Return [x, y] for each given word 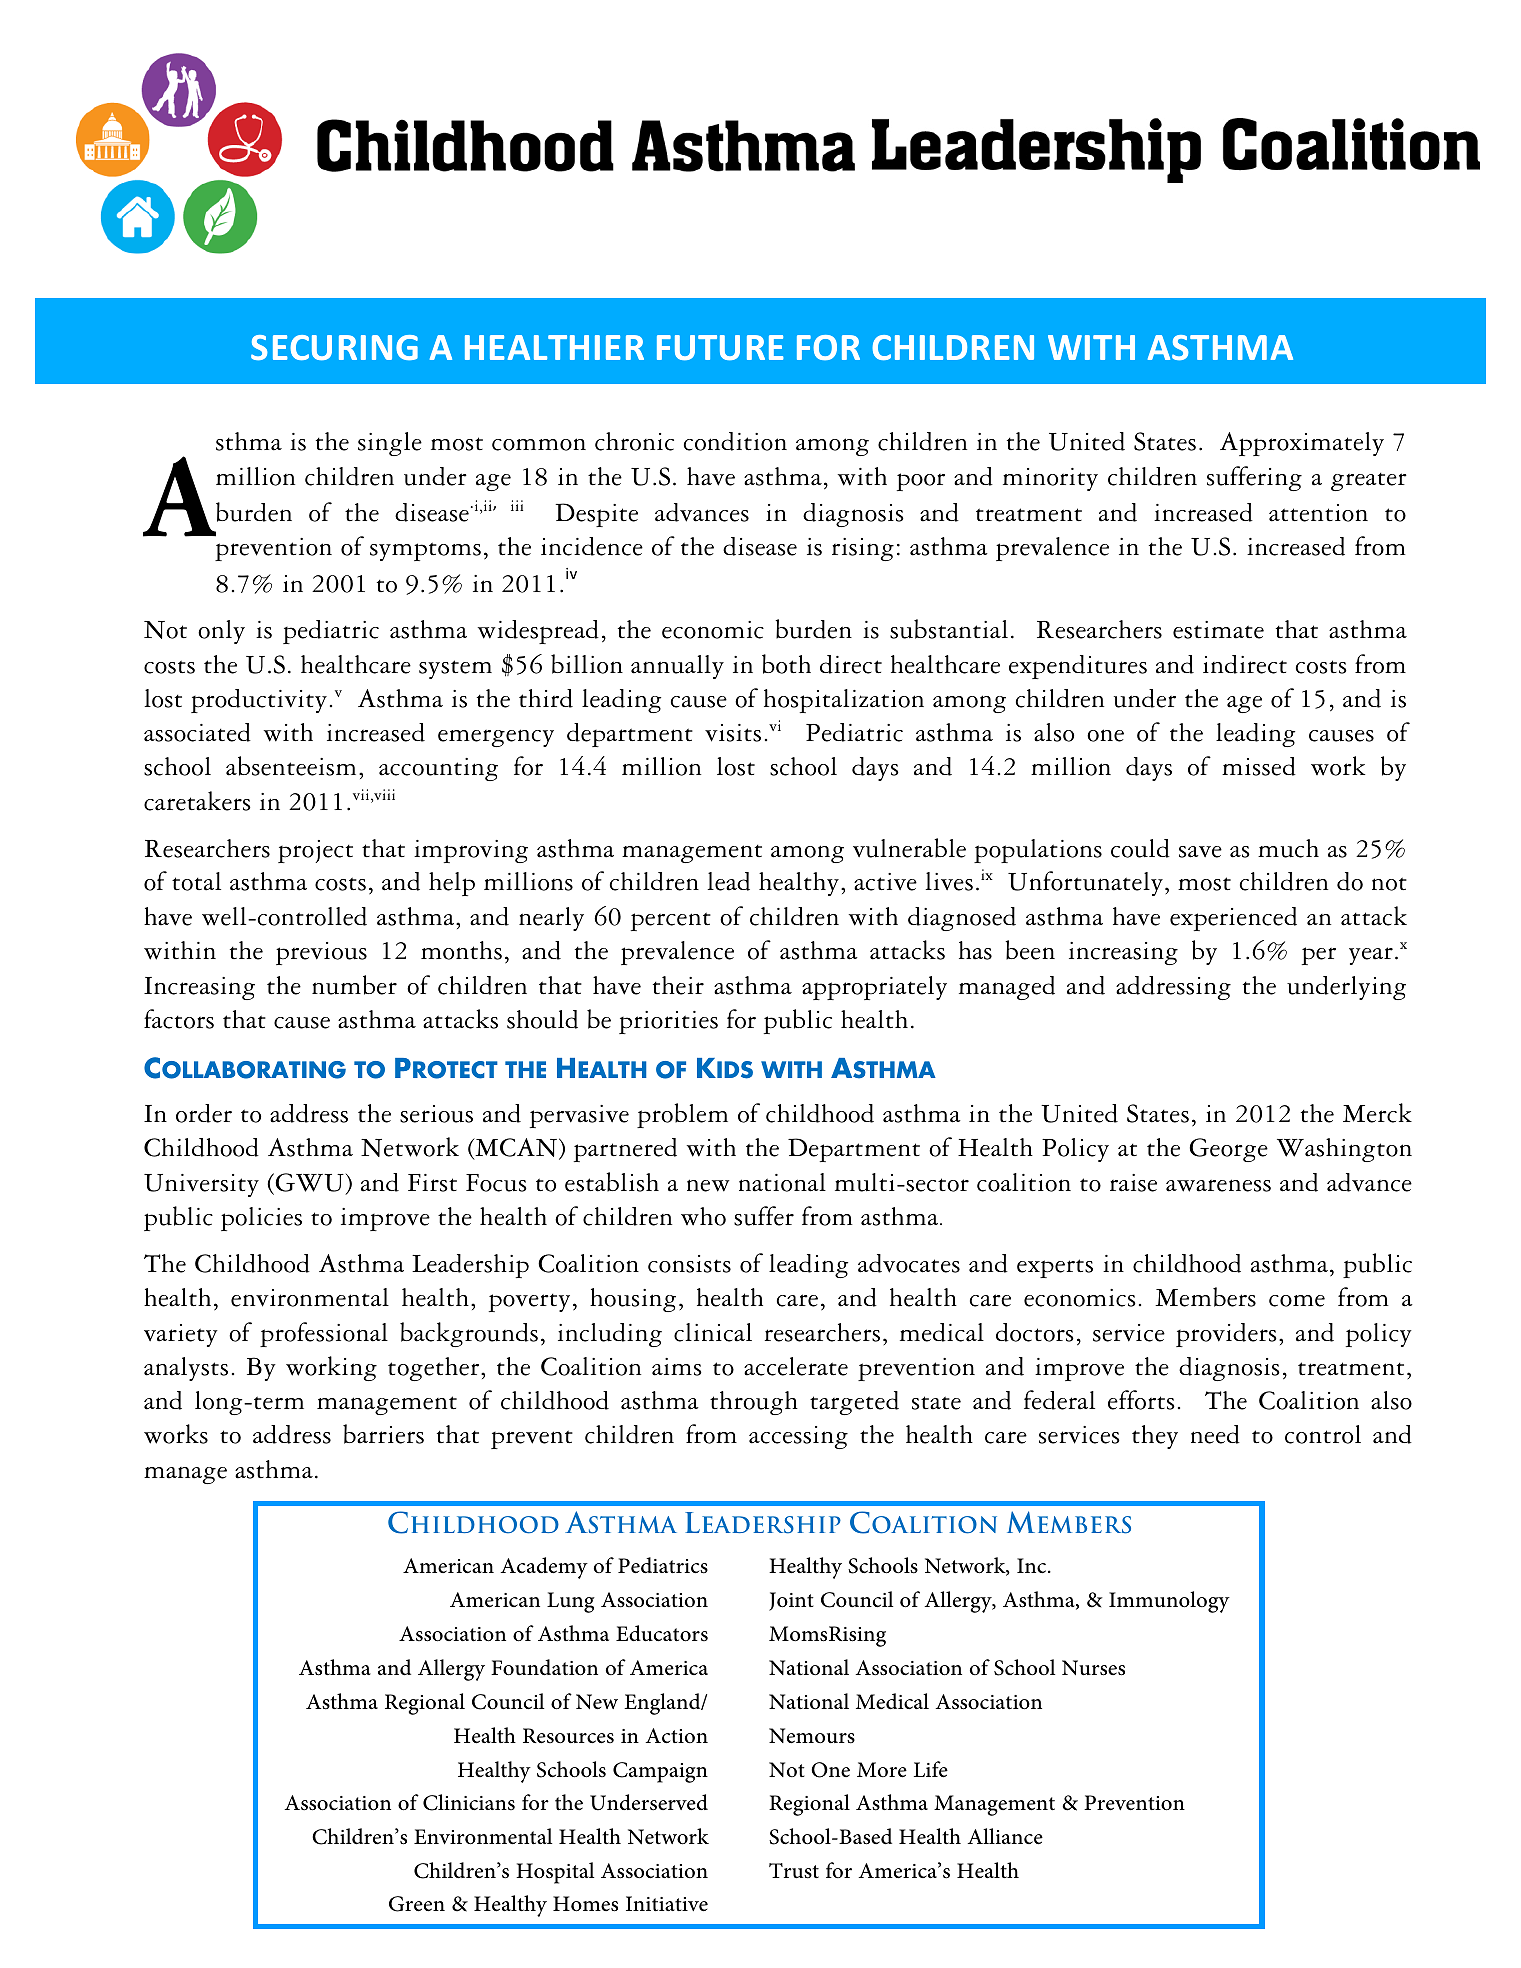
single [390, 444]
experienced [1233, 919]
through [754, 1403]
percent [671, 921]
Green [417, 1904]
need [1215, 1434]
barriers [383, 1434]
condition [735, 441]
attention [1318, 513]
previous [321, 953]
